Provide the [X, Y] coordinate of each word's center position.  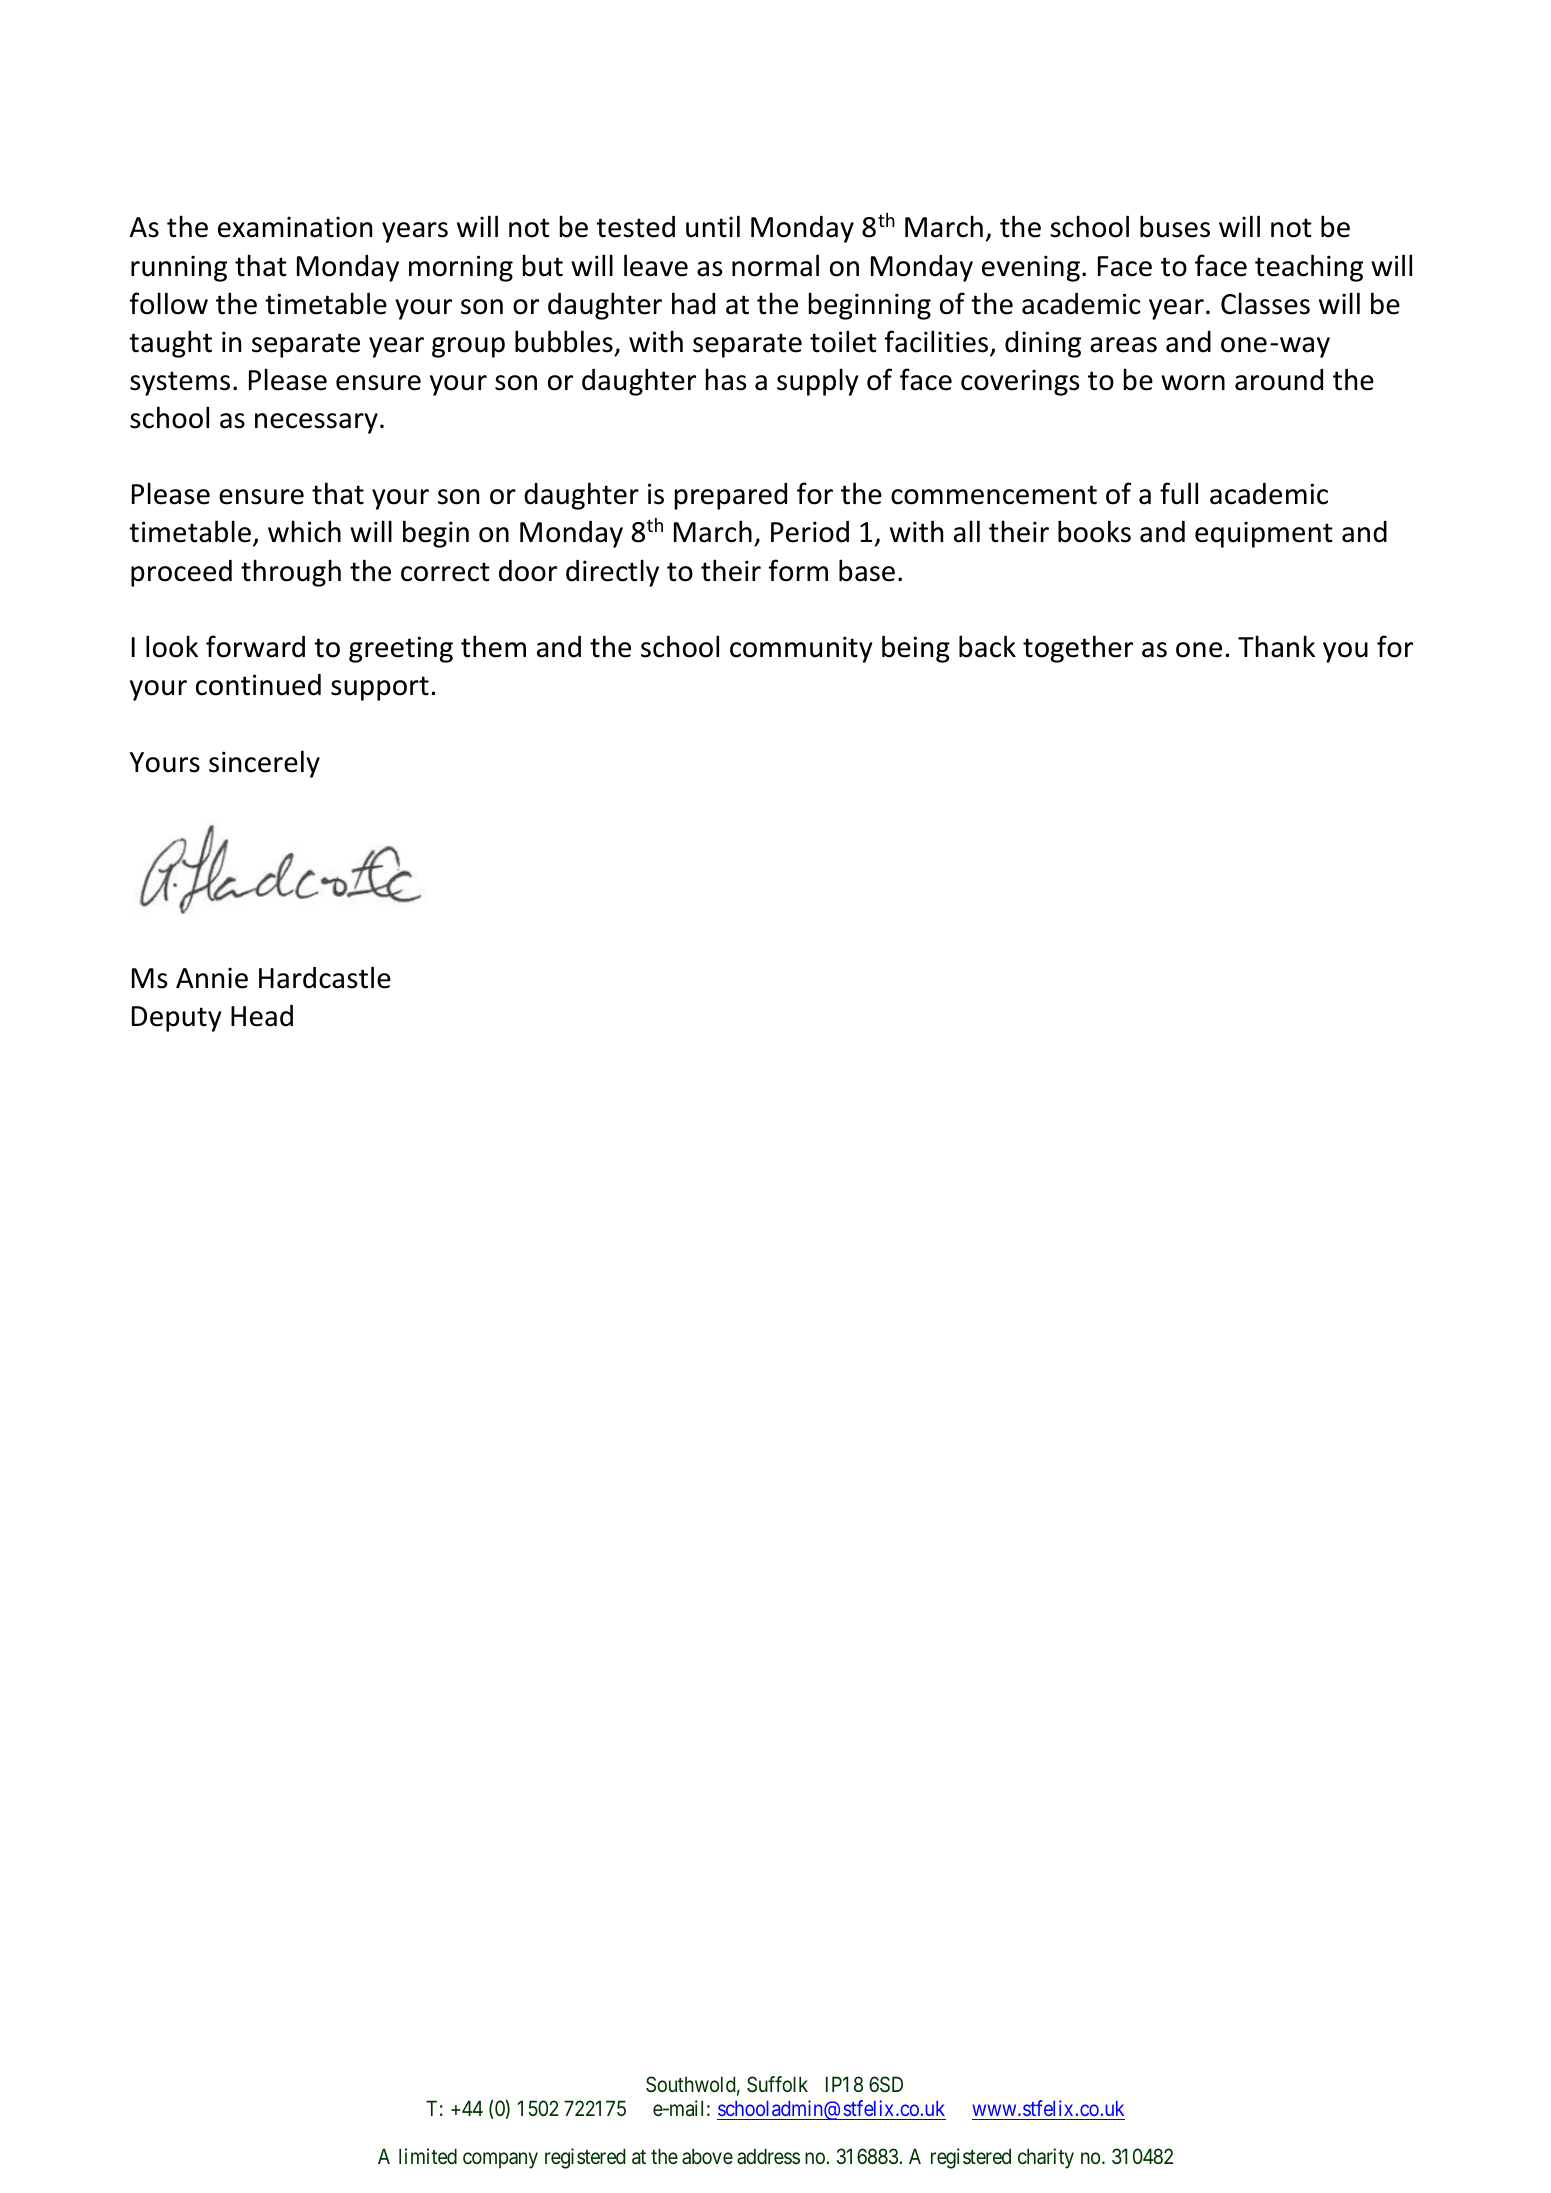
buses [1175, 226]
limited [428, 2156]
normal [775, 265]
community [801, 649]
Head [262, 1016]
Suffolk [777, 2084]
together [1078, 649]
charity [1046, 2158]
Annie [212, 978]
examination [295, 227]
